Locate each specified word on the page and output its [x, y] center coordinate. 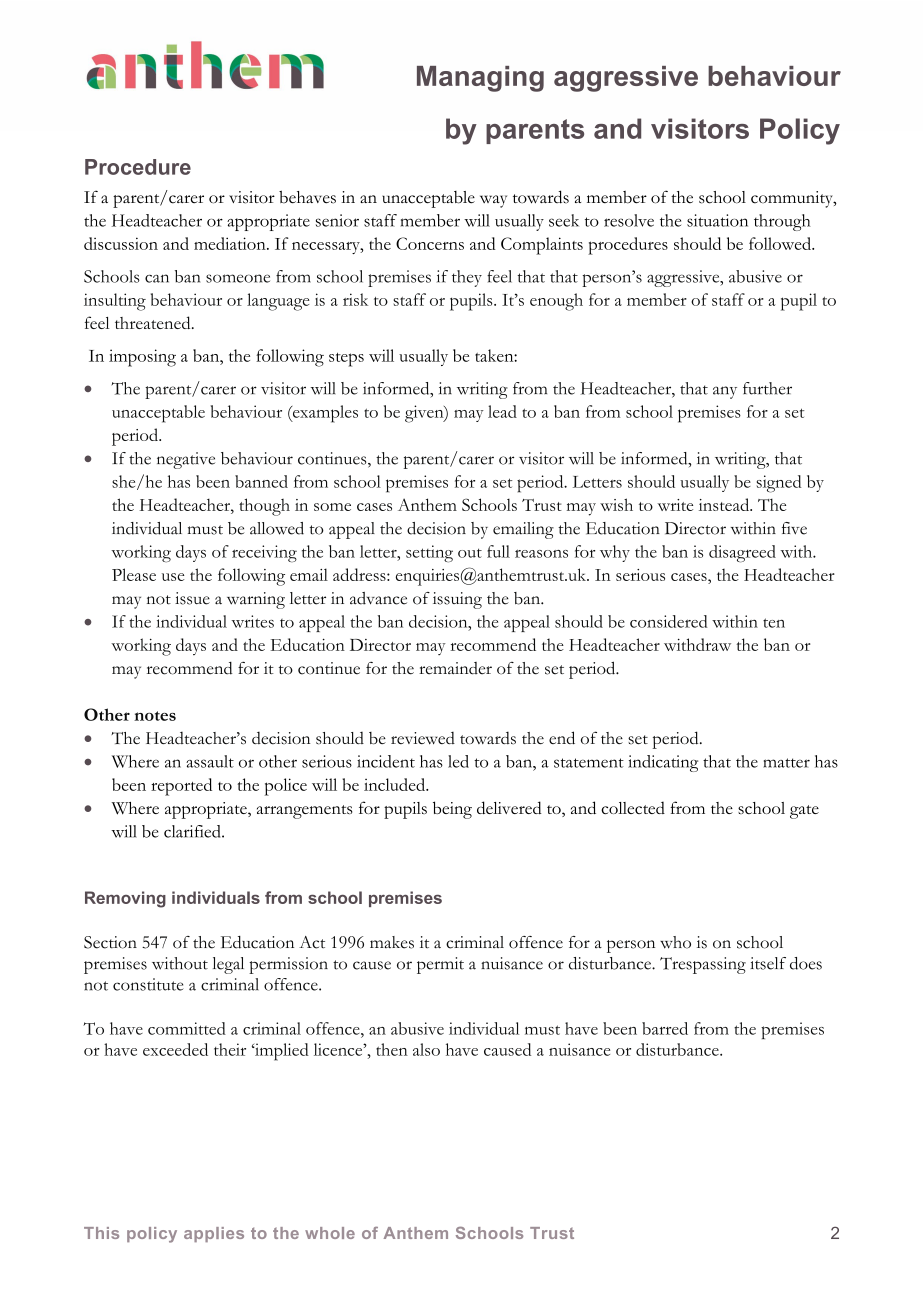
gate [804, 812]
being [452, 810]
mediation [231, 243]
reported [181, 787]
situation [717, 220]
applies [214, 1234]
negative [186, 460]
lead [502, 411]
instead [725, 504]
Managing [480, 79]
